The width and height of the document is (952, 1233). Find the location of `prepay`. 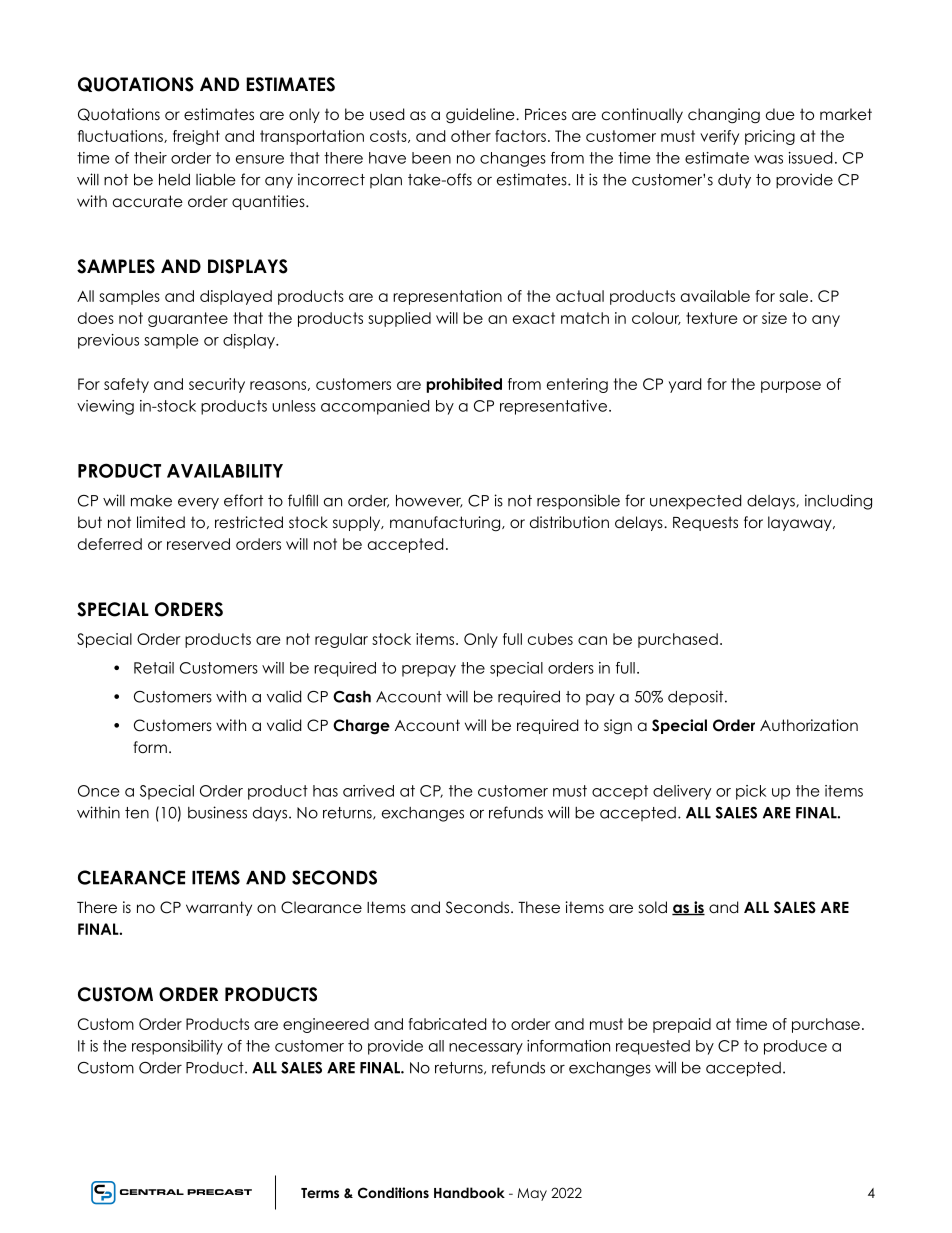

prepay is located at coordinates (429, 671).
